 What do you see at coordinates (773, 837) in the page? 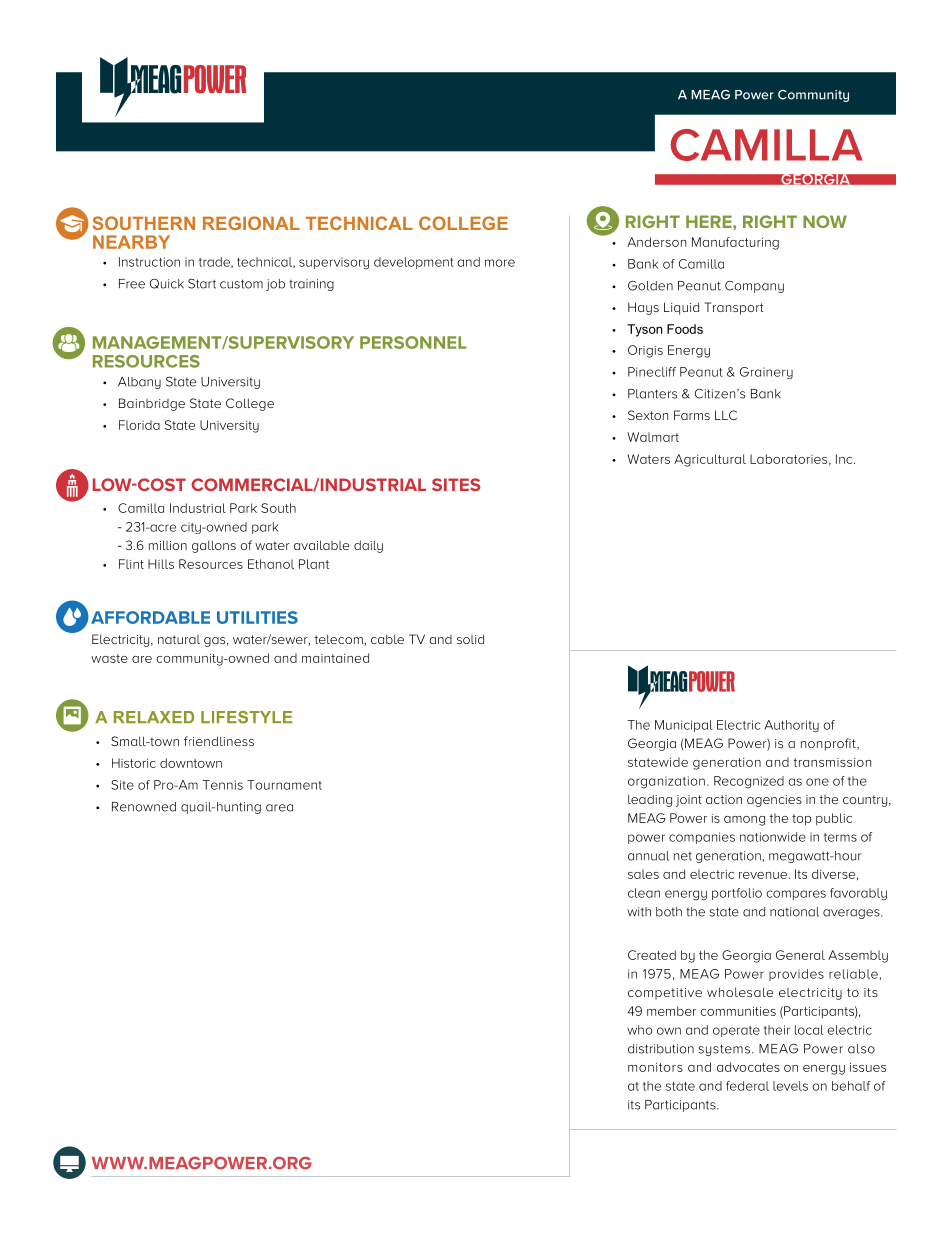
I see `nationwide` at bounding box center [773, 837].
